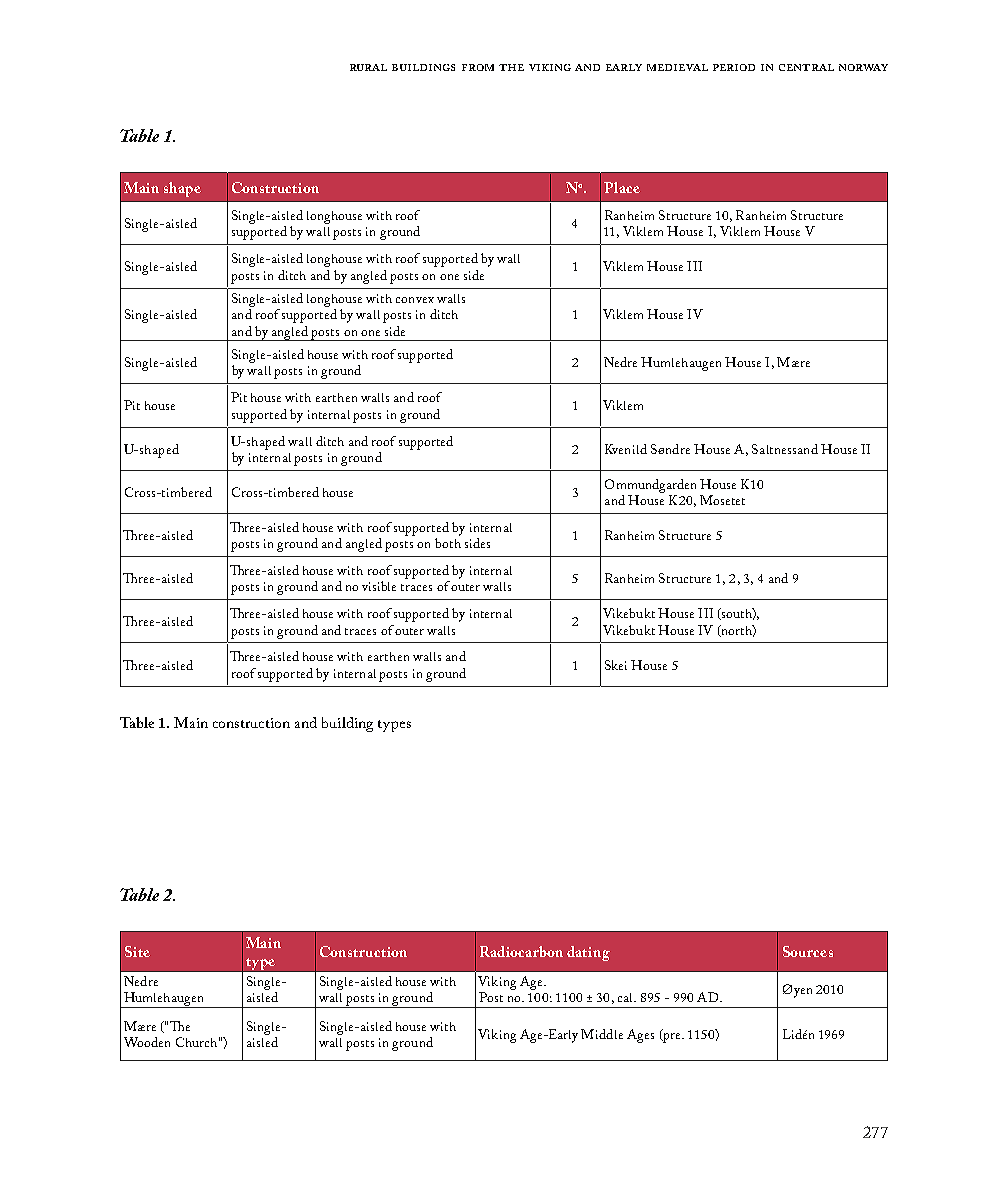 Image resolution: width=1008 pixels, height=1200 pixels. What do you see at coordinates (521, 951) in the screenshot?
I see `Radiocarbon` at bounding box center [521, 951].
